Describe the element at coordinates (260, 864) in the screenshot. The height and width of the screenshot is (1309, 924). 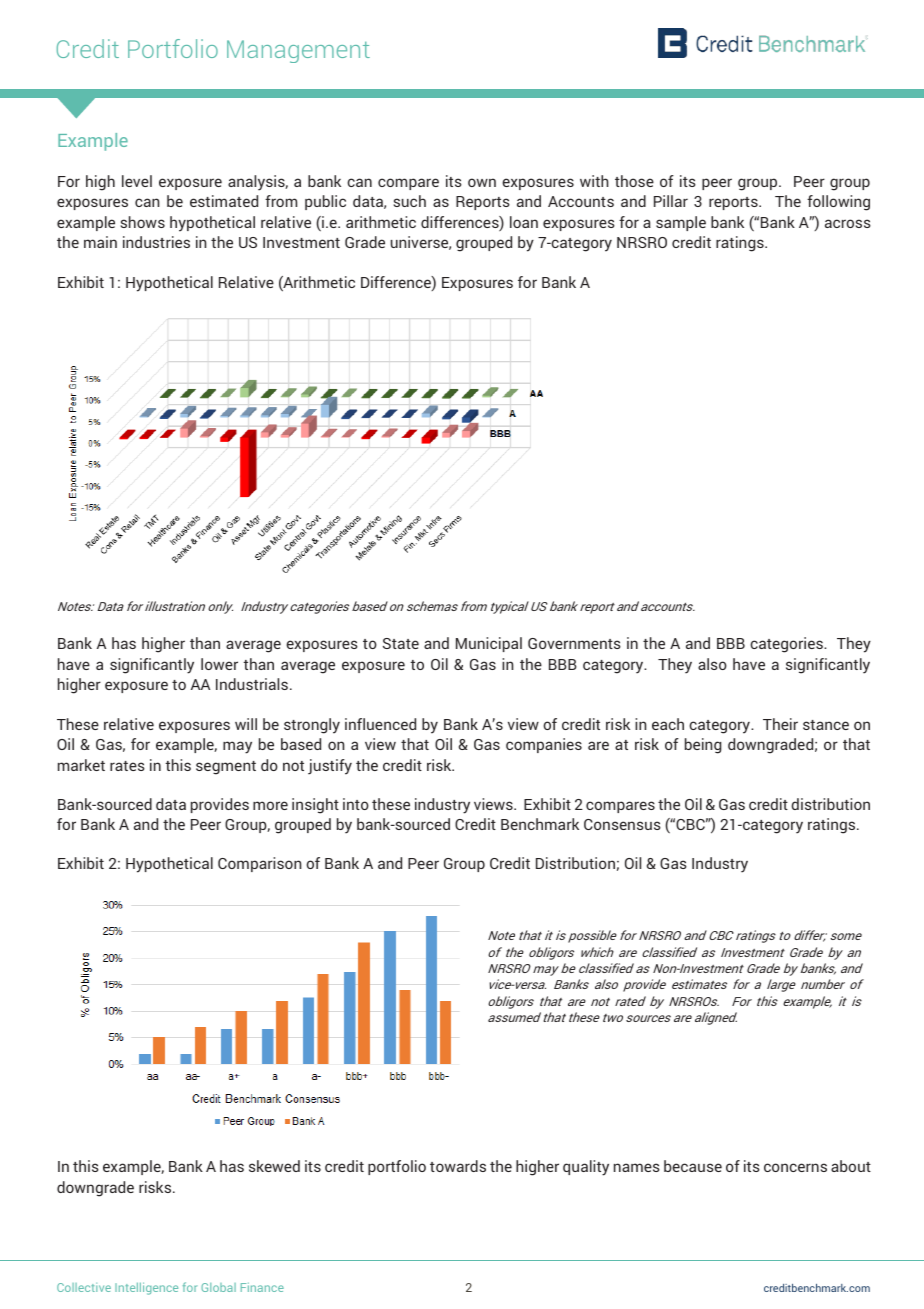
I see `Comparison` at that location.
